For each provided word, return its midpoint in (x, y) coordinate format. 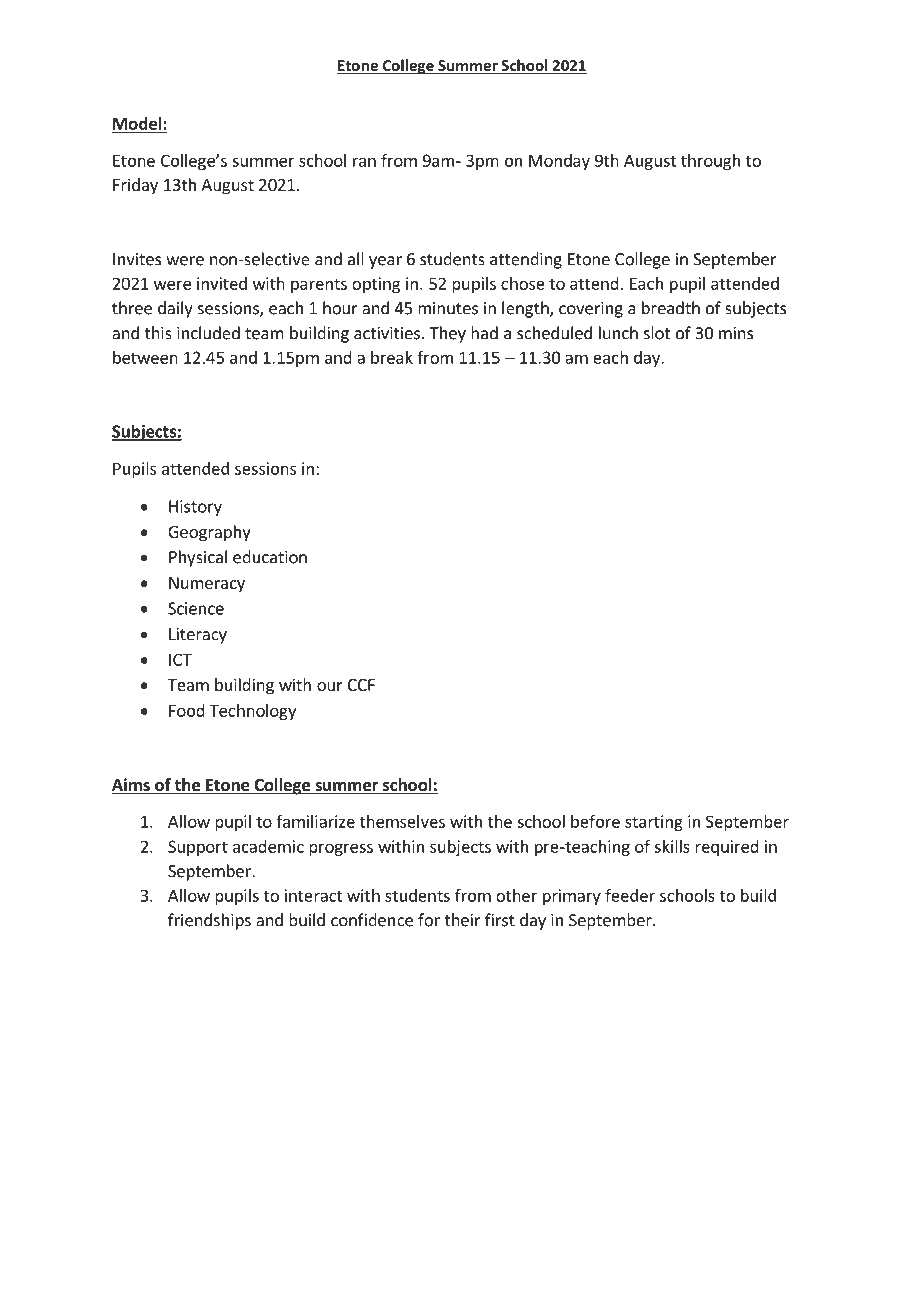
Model (137, 124)
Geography (209, 533)
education (270, 557)
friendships (209, 921)
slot (657, 333)
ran (364, 162)
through (710, 162)
